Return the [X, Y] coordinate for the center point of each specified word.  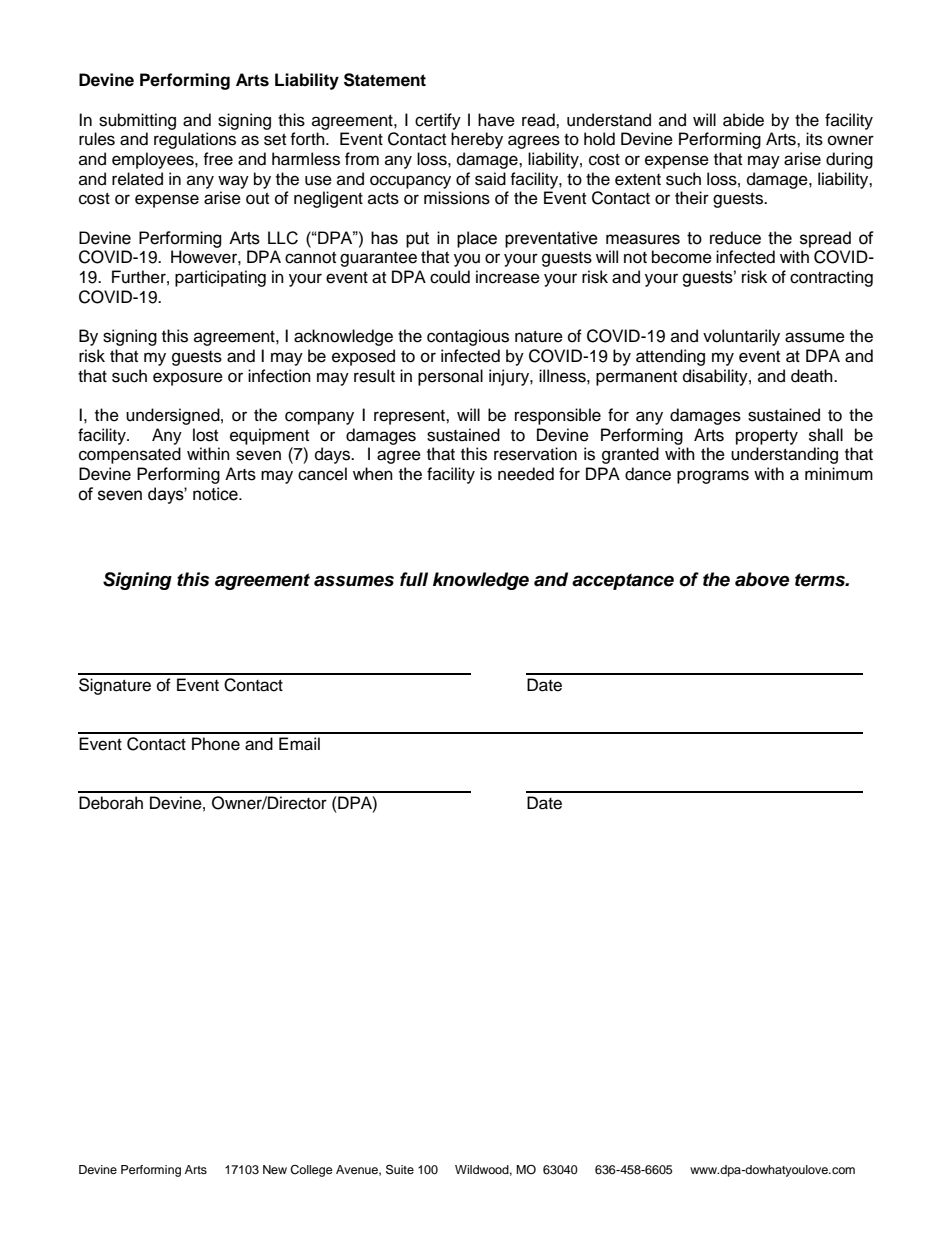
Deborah [111, 803]
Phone [216, 744]
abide [743, 120]
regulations [195, 140]
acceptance [623, 581]
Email [299, 744]
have [496, 120]
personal [450, 377]
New [275, 1169]
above [762, 579]
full [414, 579]
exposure [188, 379]
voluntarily [741, 337]
